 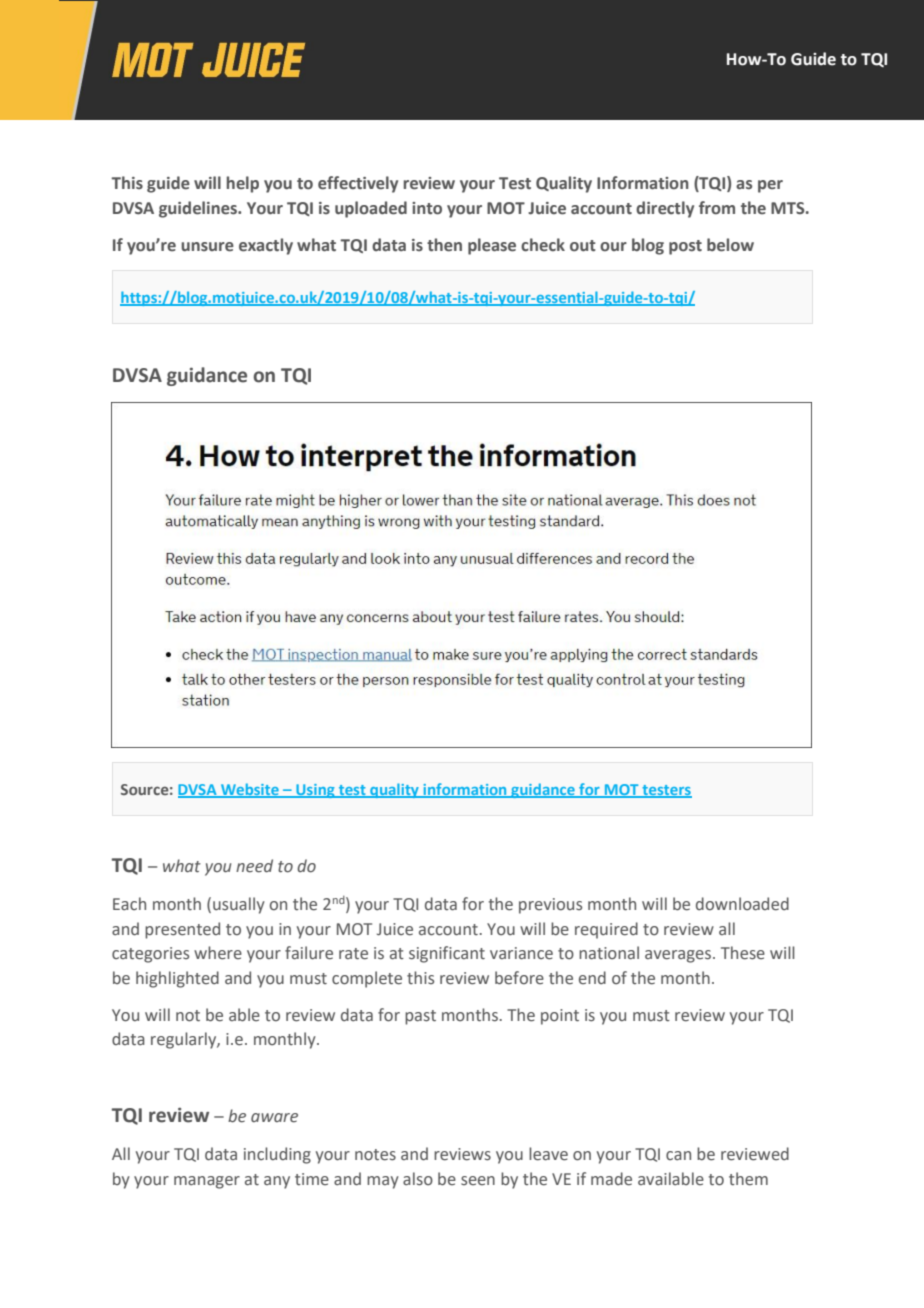 I want to click on manager, so click(x=207, y=1182).
